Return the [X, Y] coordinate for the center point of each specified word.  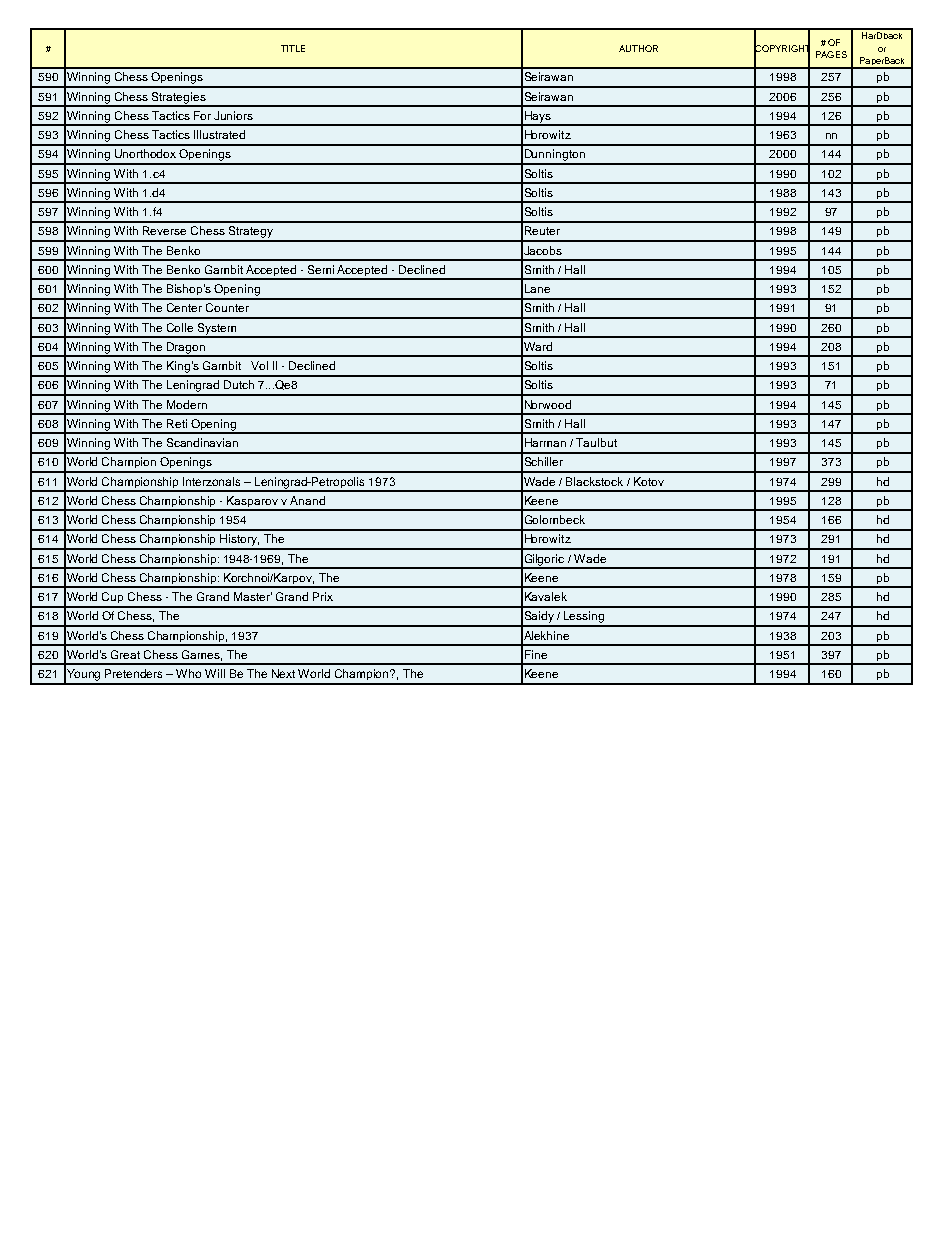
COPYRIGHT [782, 48]
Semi [321, 269]
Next [283, 673]
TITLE [293, 48]
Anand [307, 500]
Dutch [239, 384]
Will [215, 673]
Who [188, 673]
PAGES [831, 54]
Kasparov [253, 503]
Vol [259, 365]
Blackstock [594, 481]
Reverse [164, 230]
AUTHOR [638, 48]
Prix [323, 596]
